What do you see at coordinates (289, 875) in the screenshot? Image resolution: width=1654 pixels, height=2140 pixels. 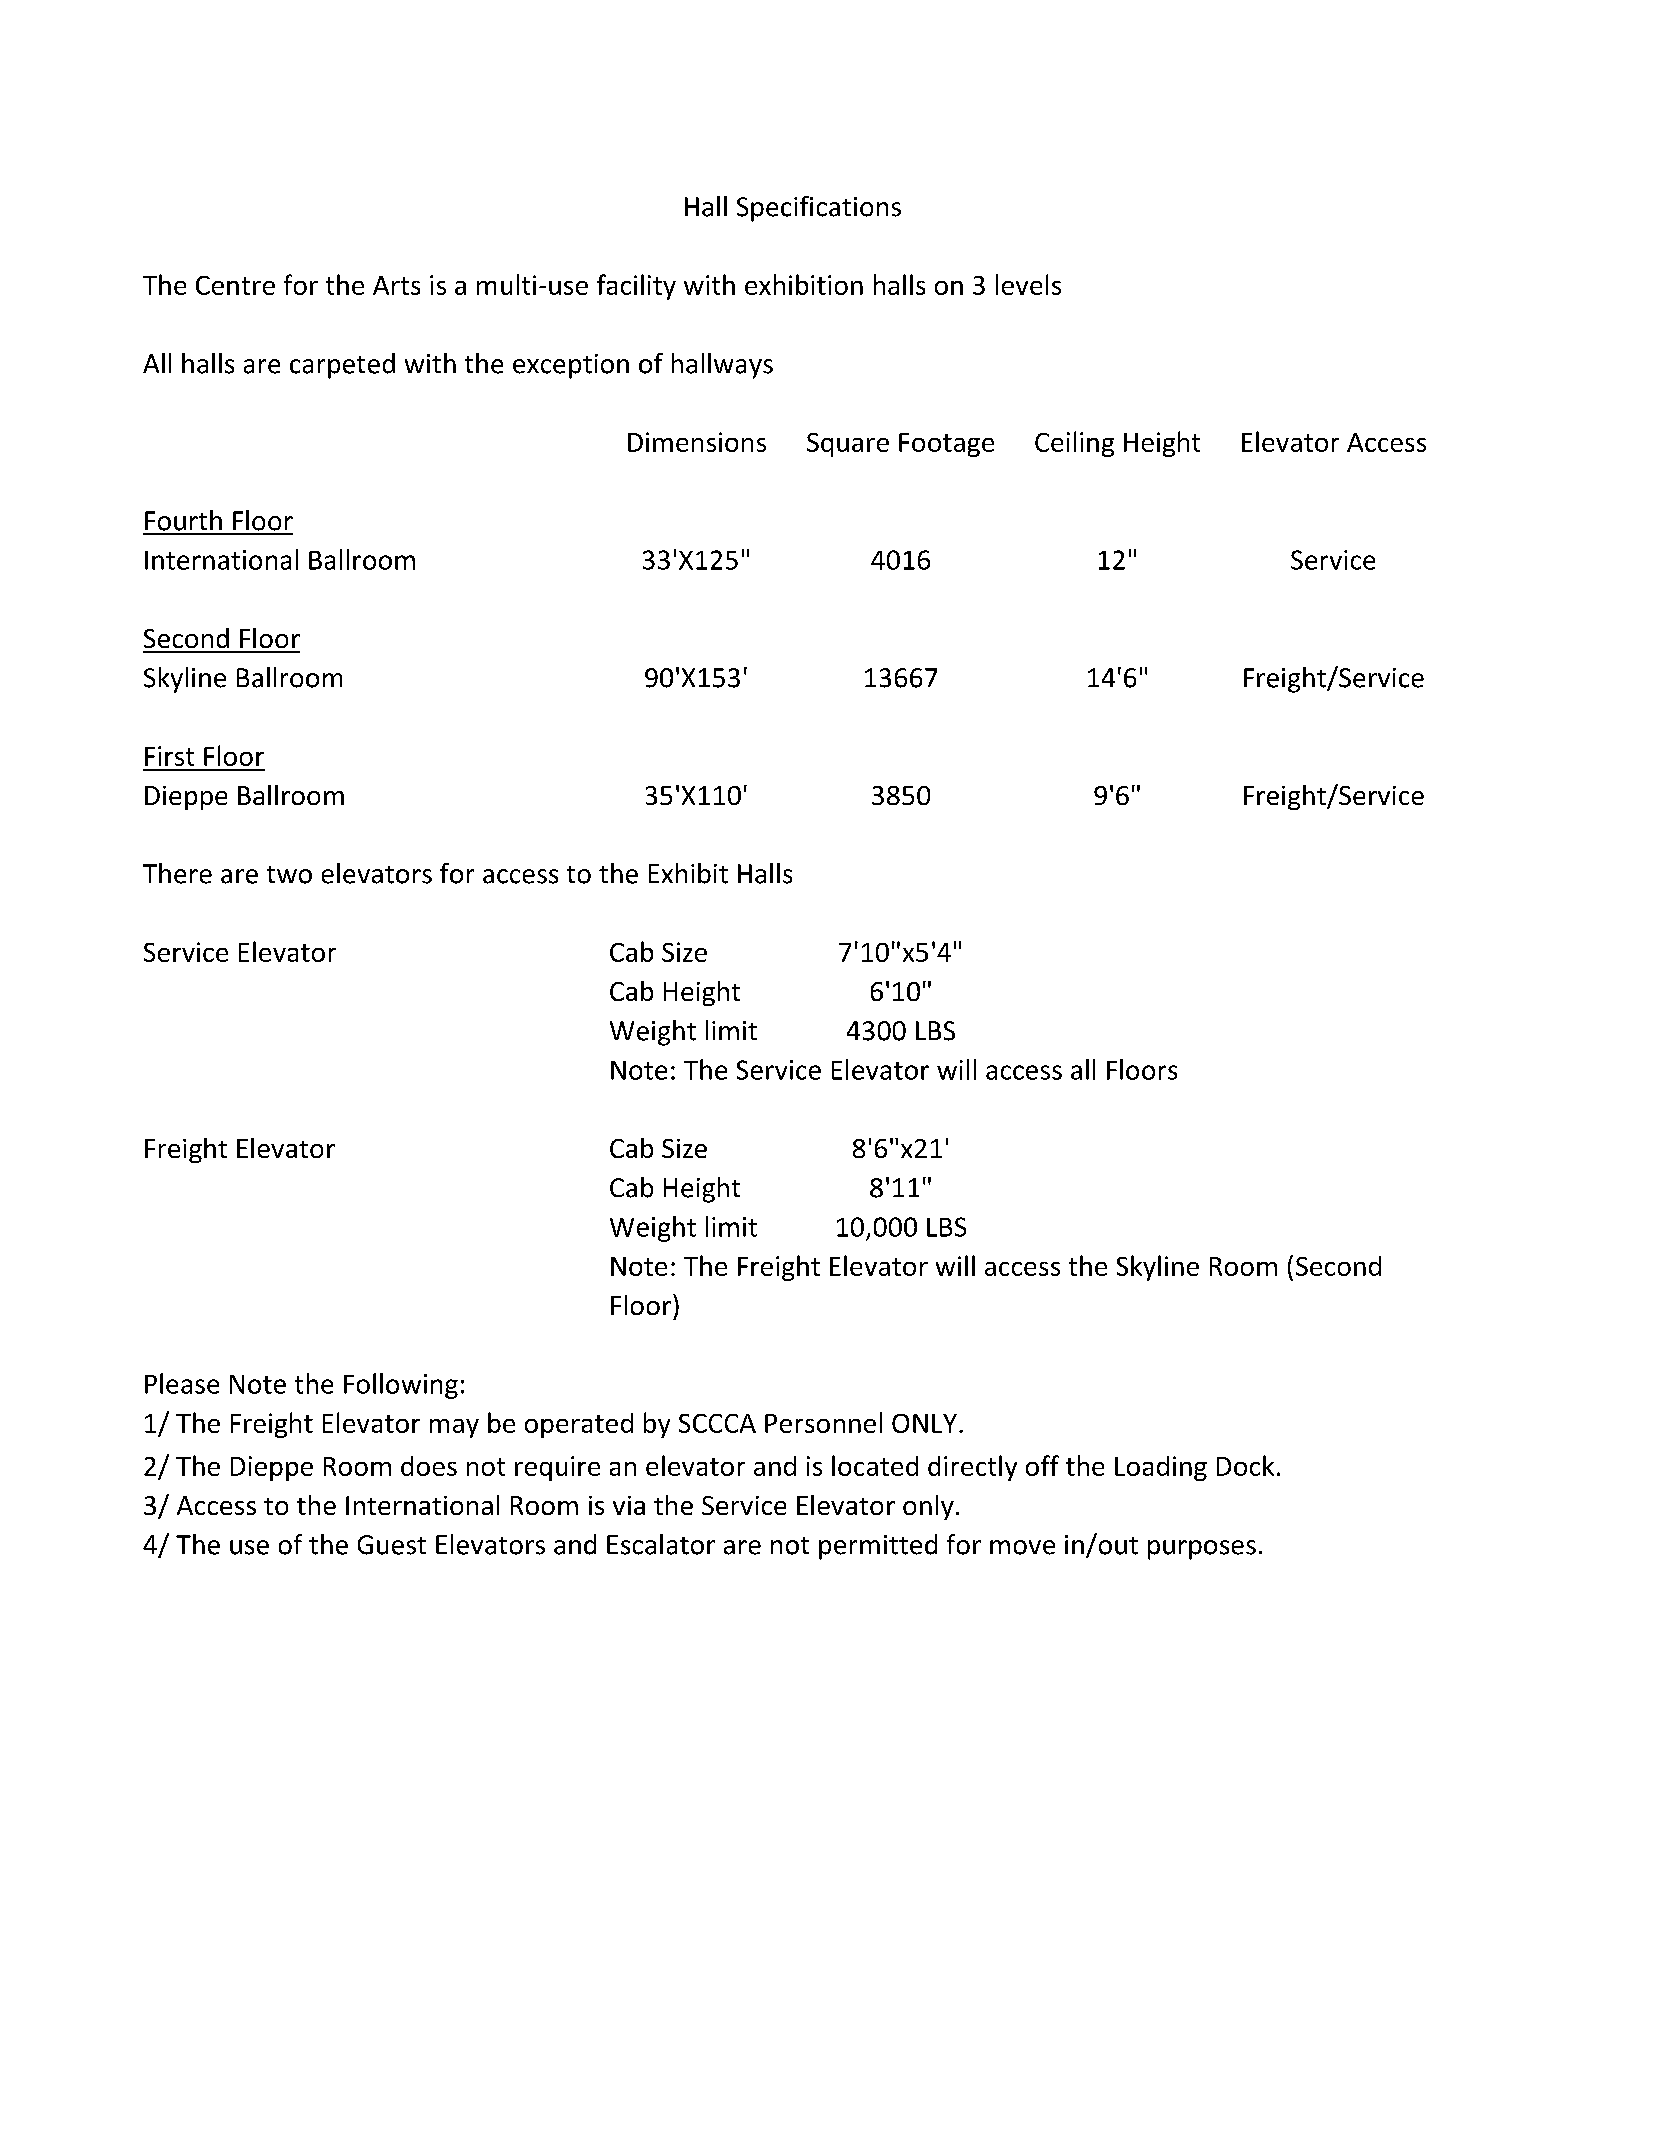 I see `two` at bounding box center [289, 875].
